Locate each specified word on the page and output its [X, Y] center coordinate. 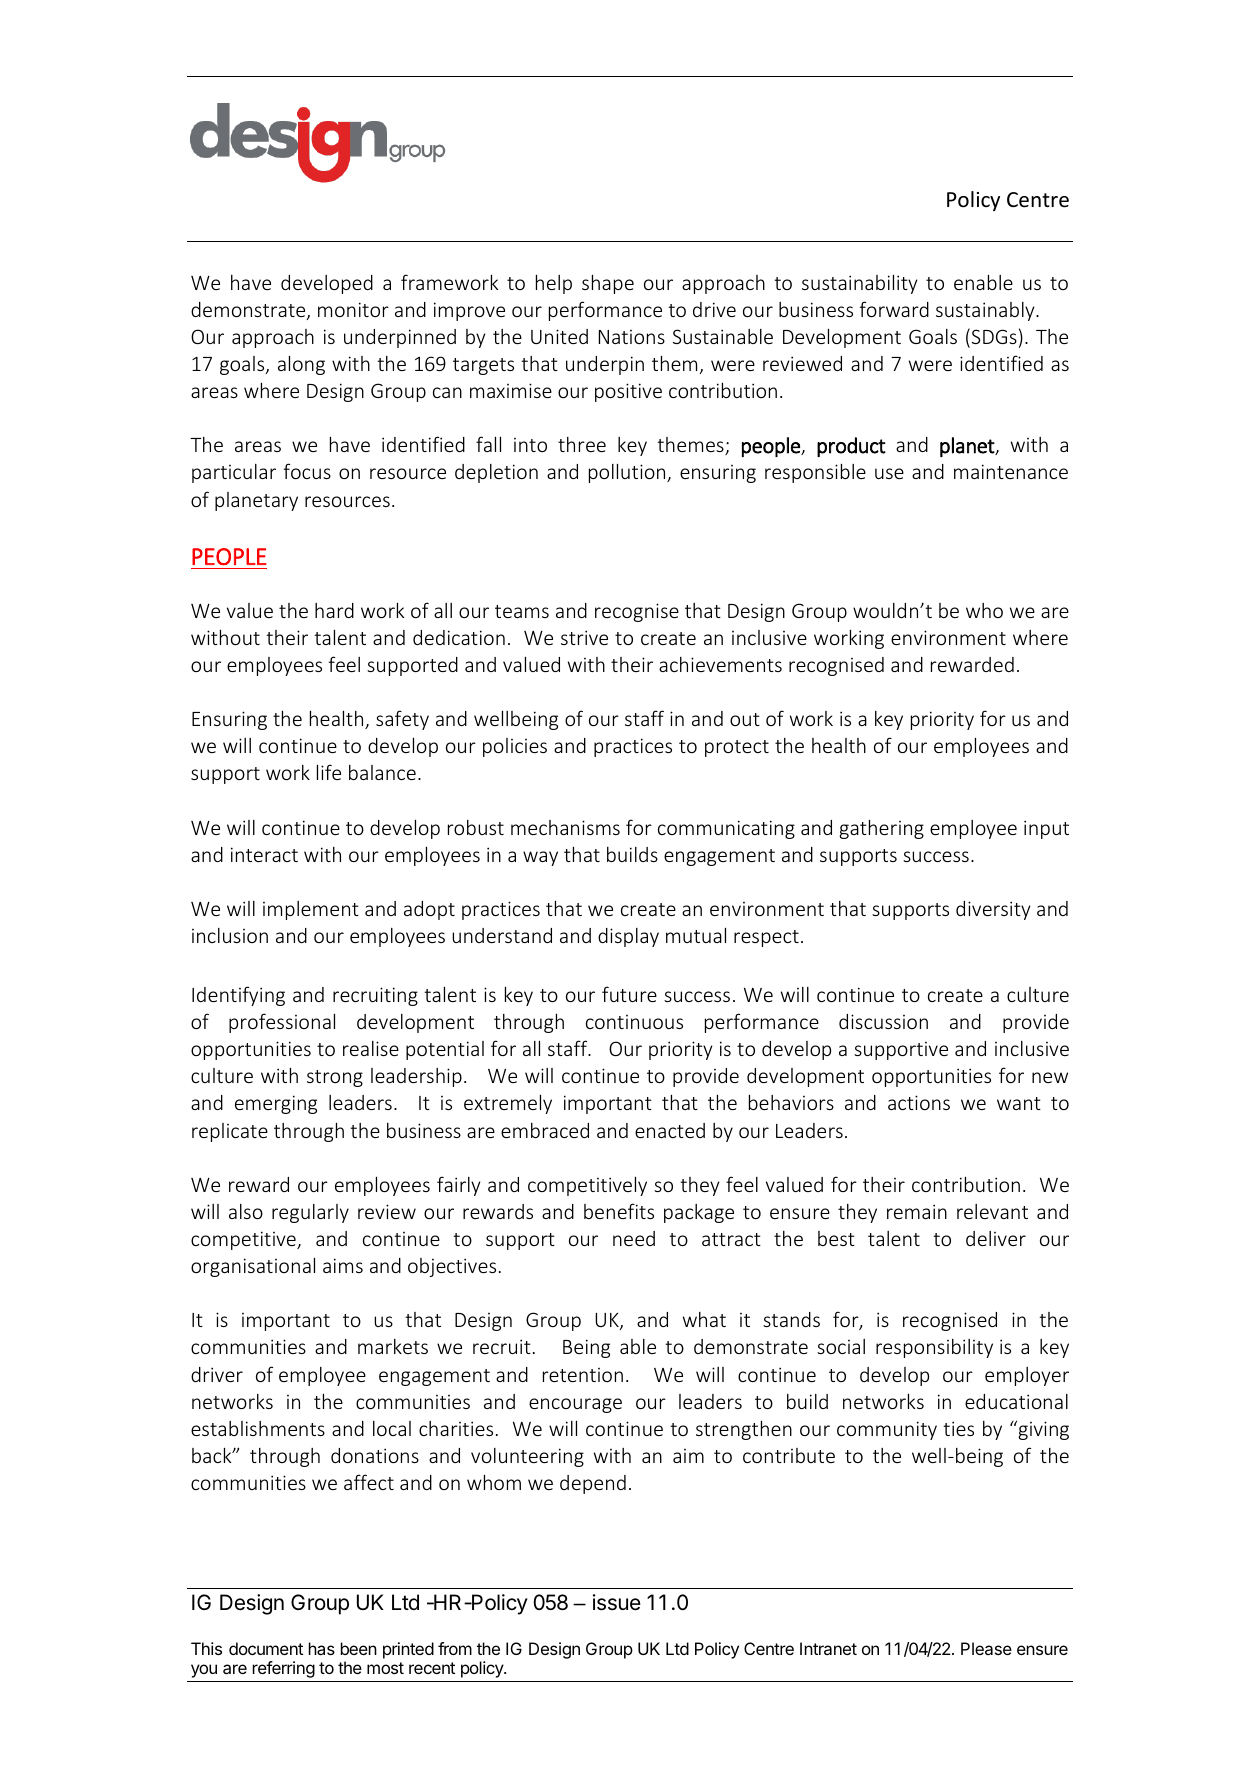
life [329, 772]
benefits [619, 1211]
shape [608, 284]
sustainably [986, 311]
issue [617, 1602]
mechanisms [565, 827]
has [322, 1648]
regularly [310, 1213]
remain [917, 1211]
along [301, 365]
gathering [881, 829]
